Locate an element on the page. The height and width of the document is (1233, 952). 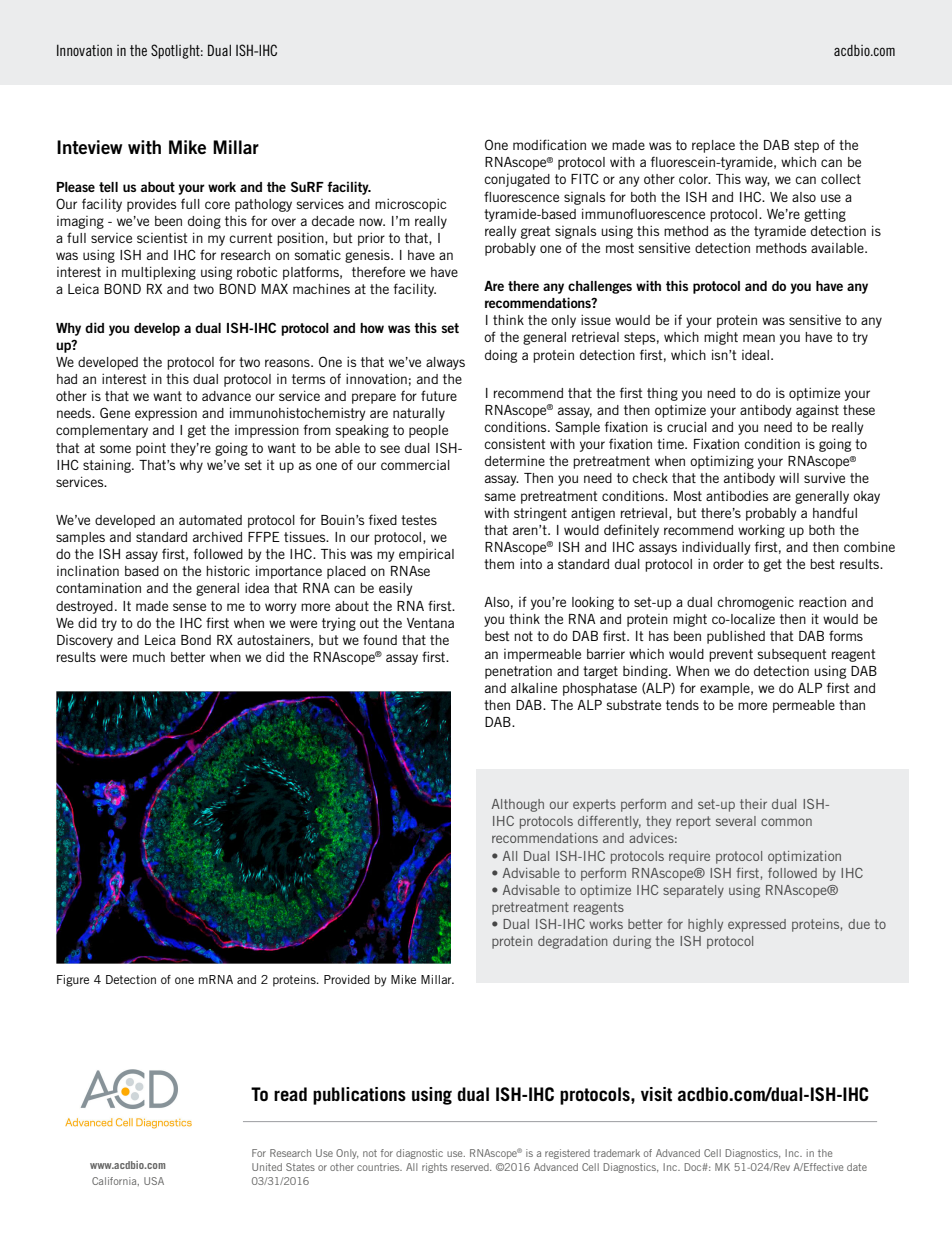
expression is located at coordinates (166, 414).
